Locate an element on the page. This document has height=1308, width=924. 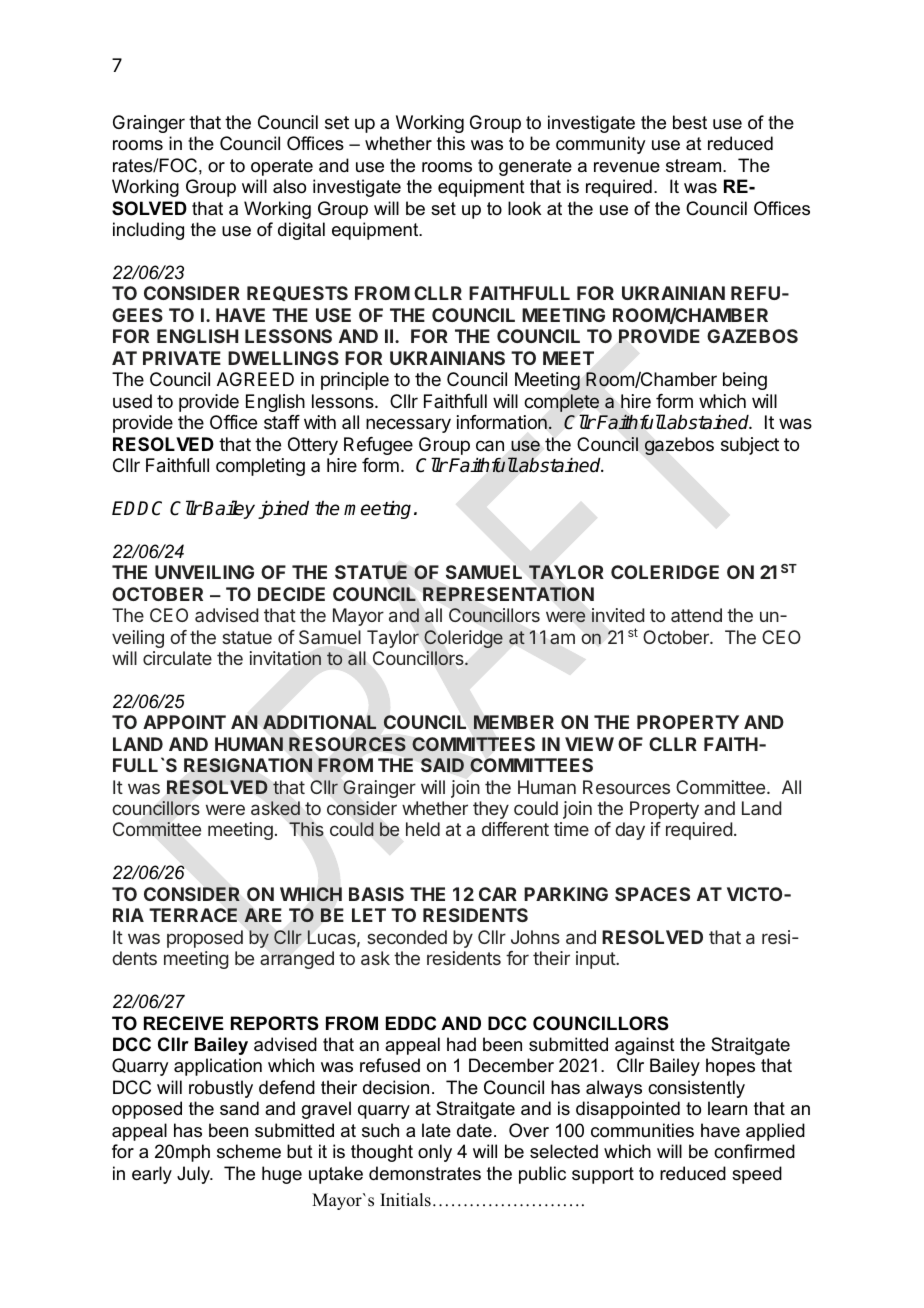
day is located at coordinates (630, 831).
